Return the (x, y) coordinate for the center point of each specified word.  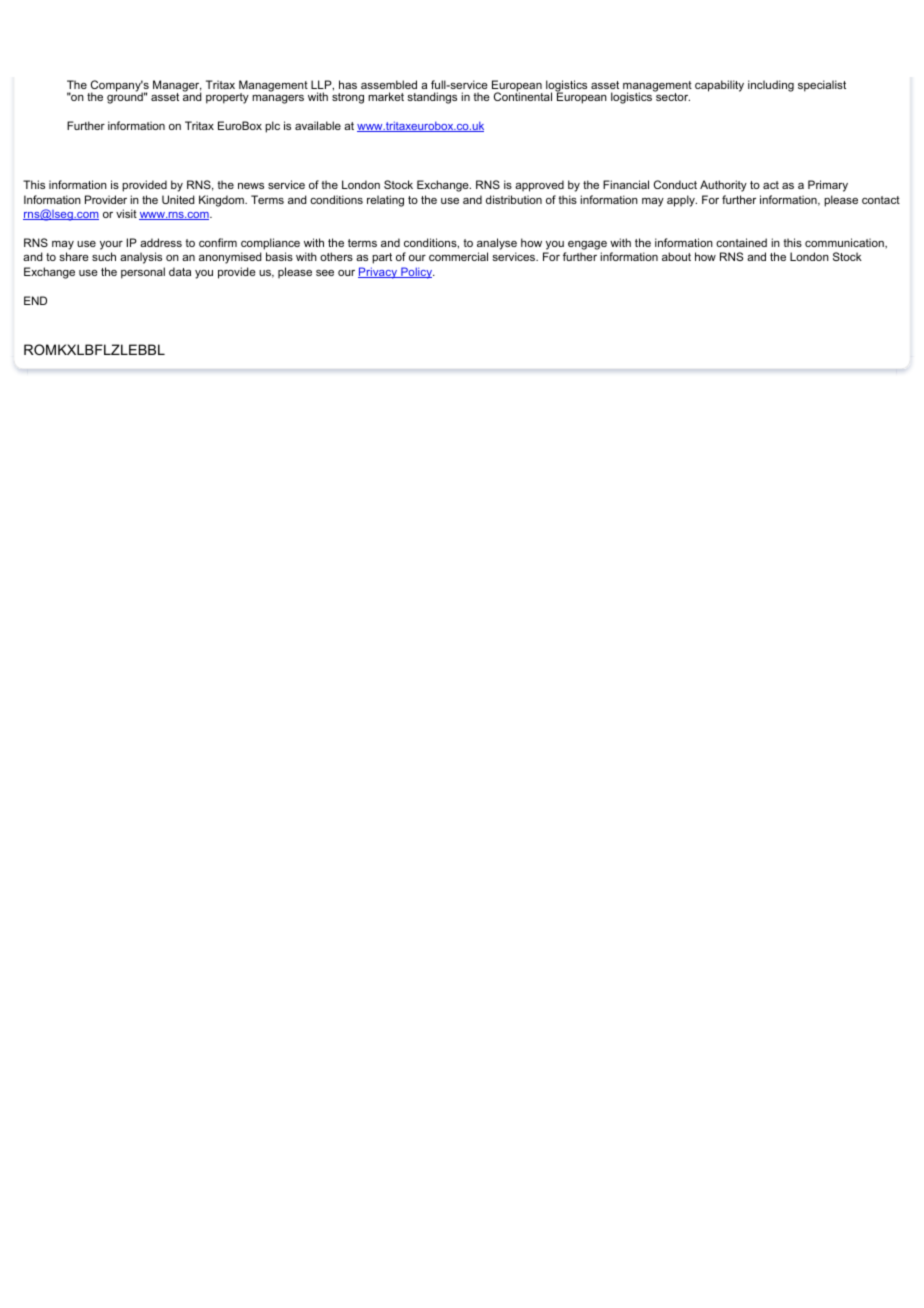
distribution (514, 199)
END (35, 300)
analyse (497, 244)
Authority (723, 186)
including (771, 86)
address (161, 242)
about (676, 256)
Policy (417, 273)
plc (272, 127)
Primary (828, 186)
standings (432, 98)
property (227, 98)
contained (741, 242)
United (178, 199)
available (318, 125)
